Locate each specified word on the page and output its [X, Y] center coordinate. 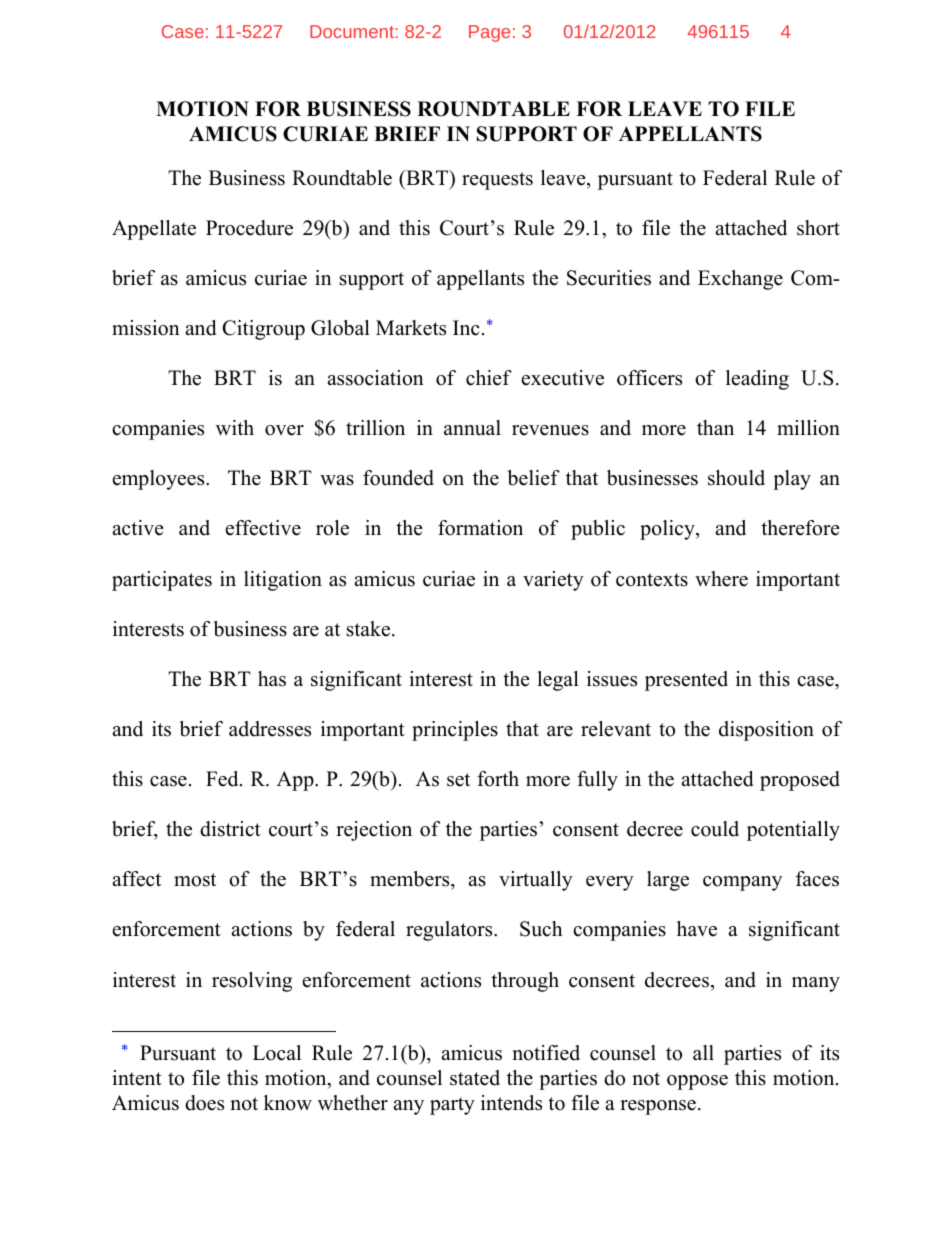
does [204, 1103]
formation [480, 528]
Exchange [740, 280]
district [230, 829]
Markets [411, 328]
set [458, 780]
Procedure [249, 228]
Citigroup [264, 330]
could [715, 829]
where [721, 579]
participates [162, 581]
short [818, 228]
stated [475, 1078]
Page [489, 33]
